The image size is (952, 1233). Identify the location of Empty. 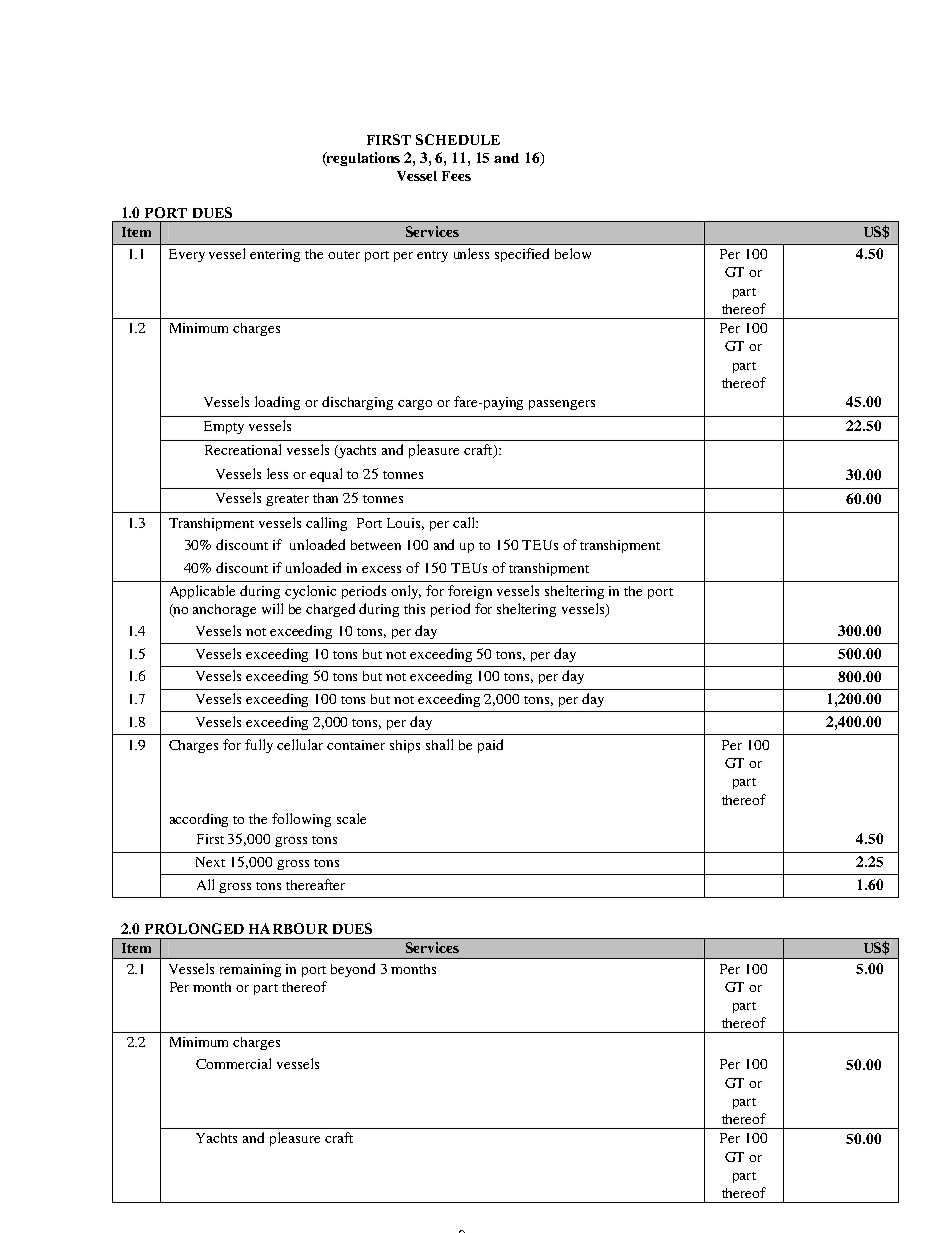
(224, 427).
